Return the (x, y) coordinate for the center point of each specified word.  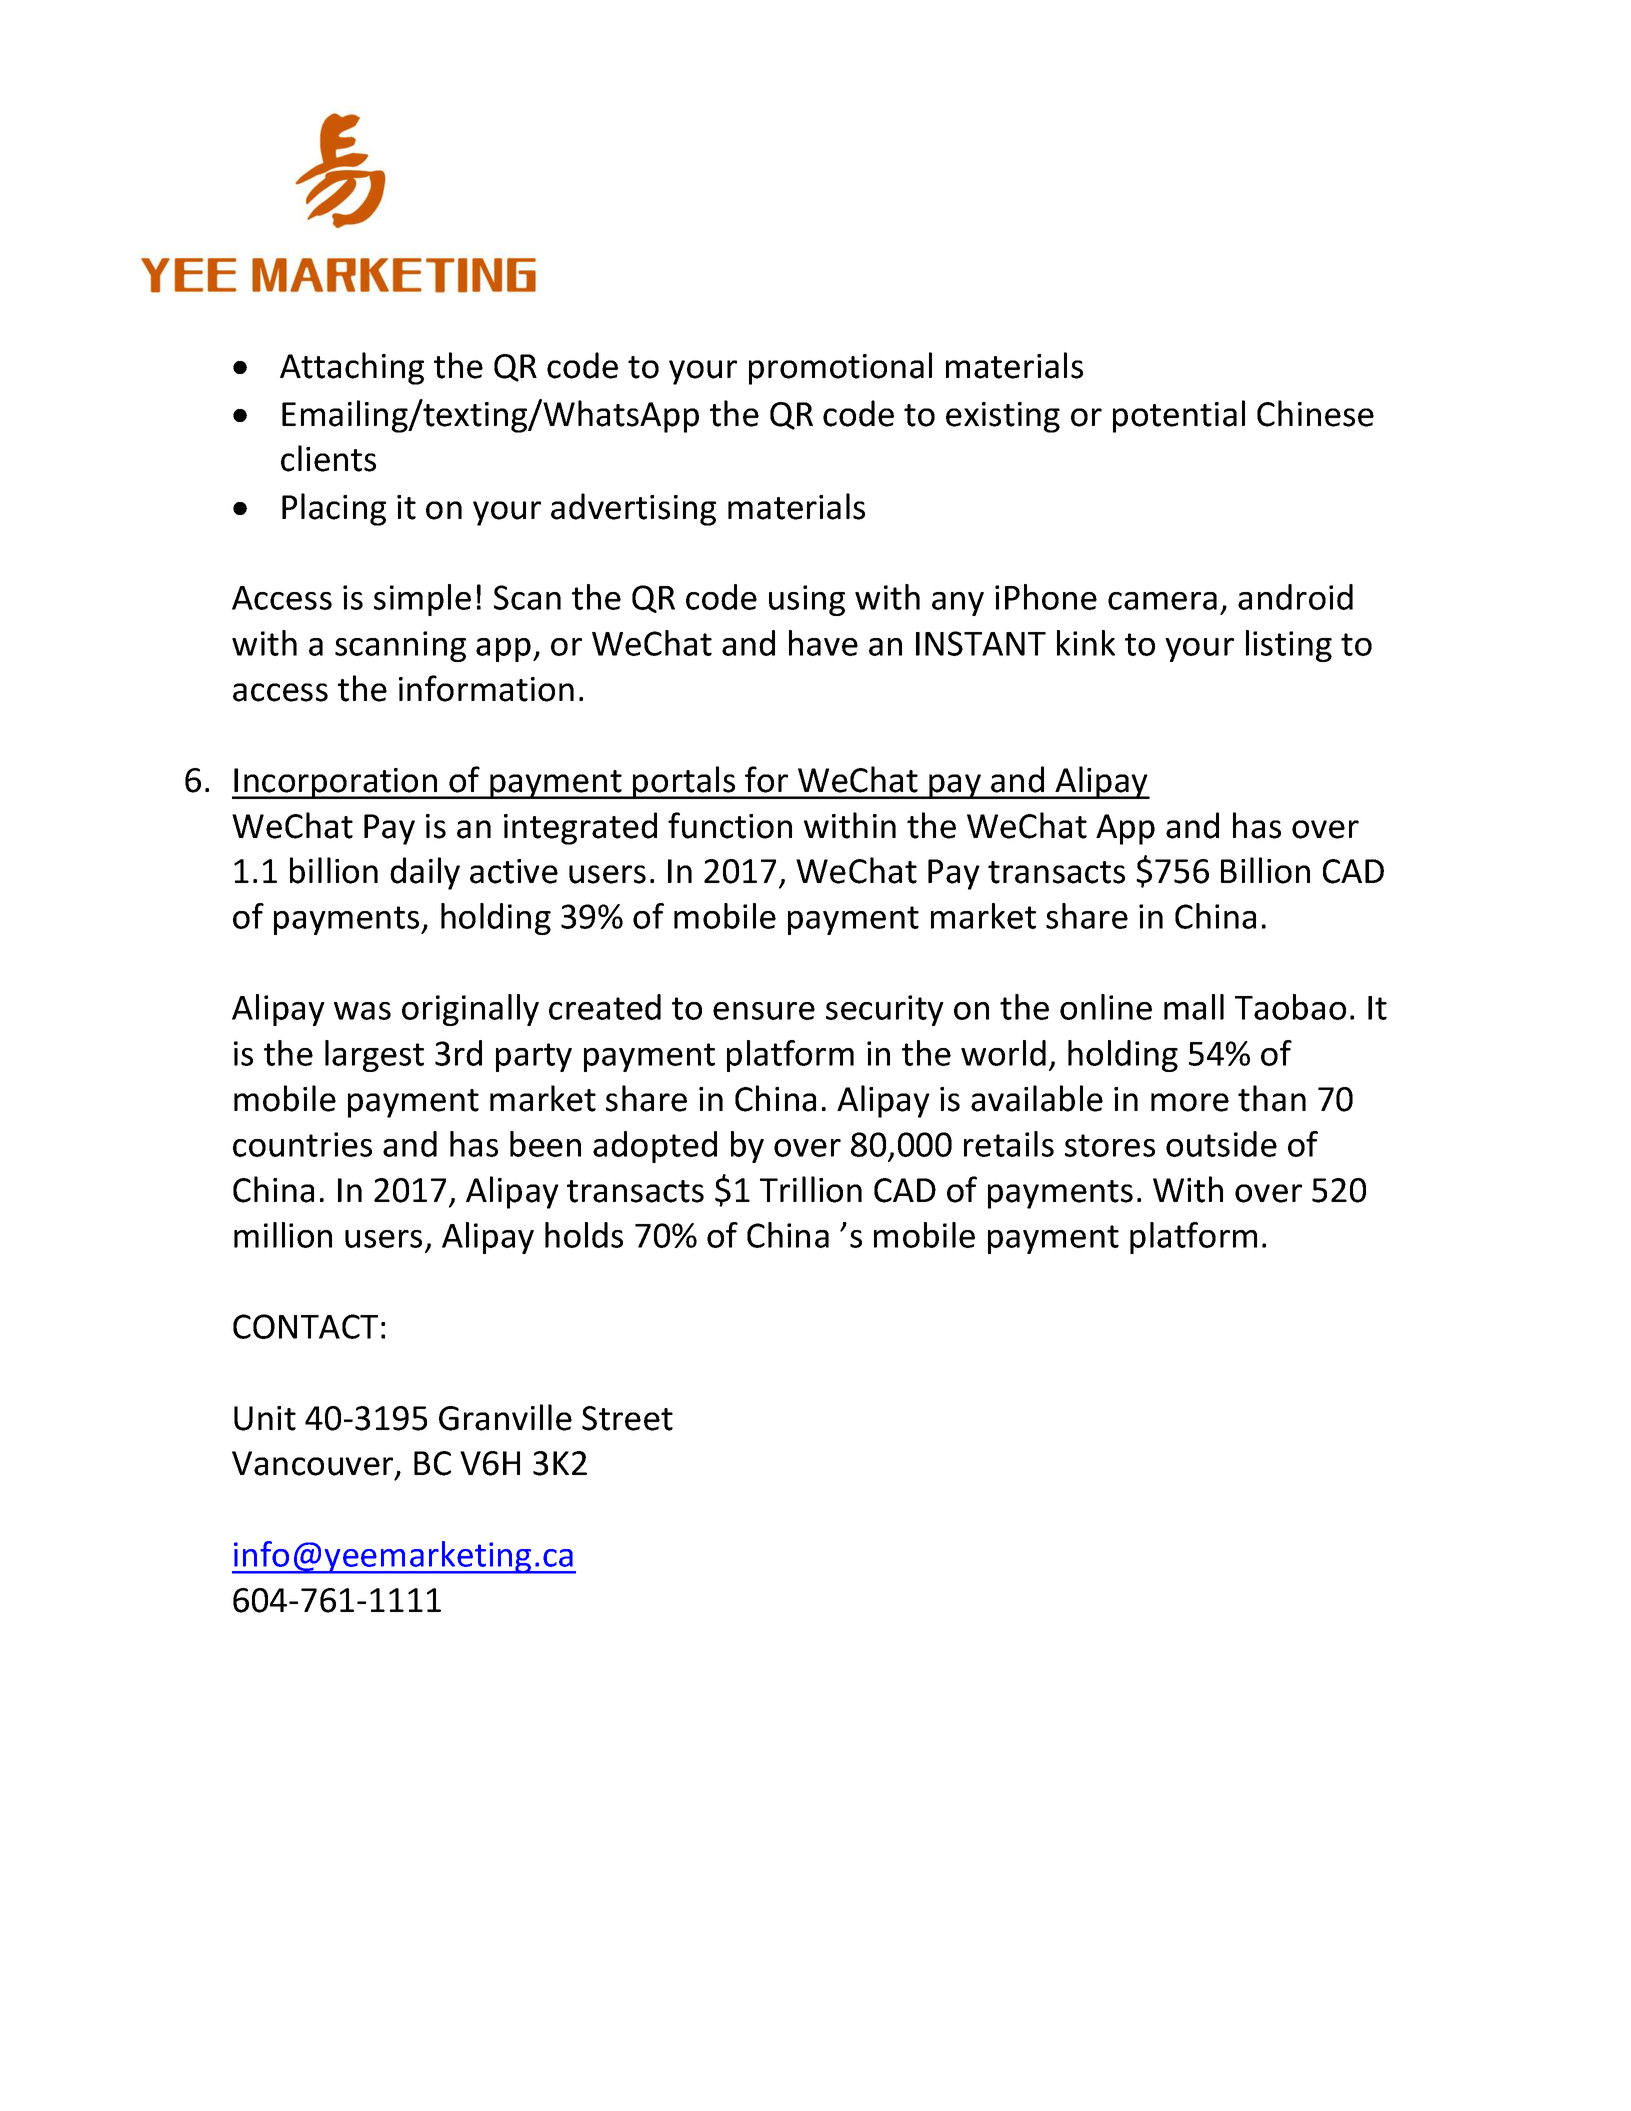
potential (1179, 416)
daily (425, 873)
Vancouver (314, 1464)
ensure (764, 1011)
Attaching (352, 368)
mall (1194, 1007)
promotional (840, 368)
